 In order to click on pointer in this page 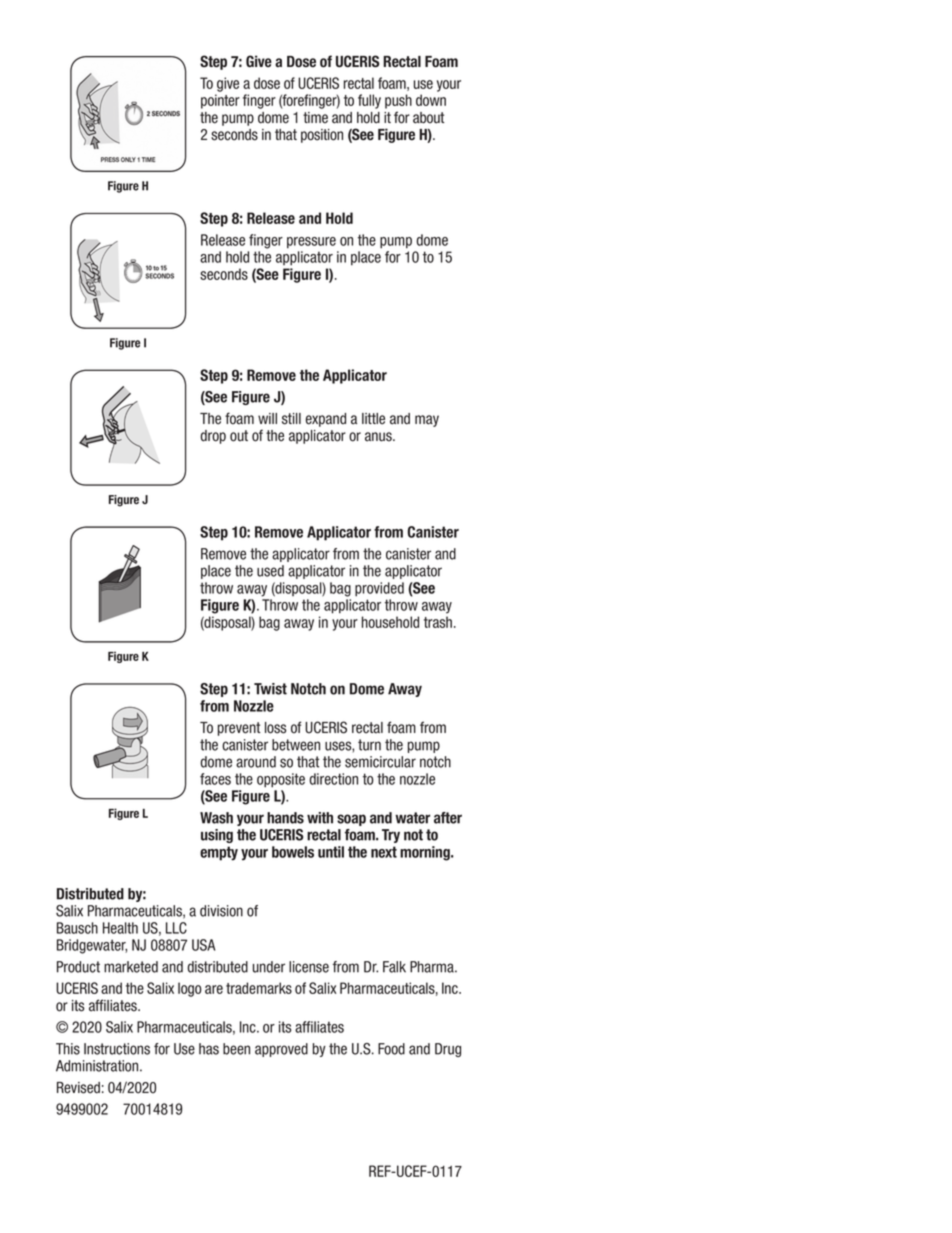, I will do `click(220, 101)`.
